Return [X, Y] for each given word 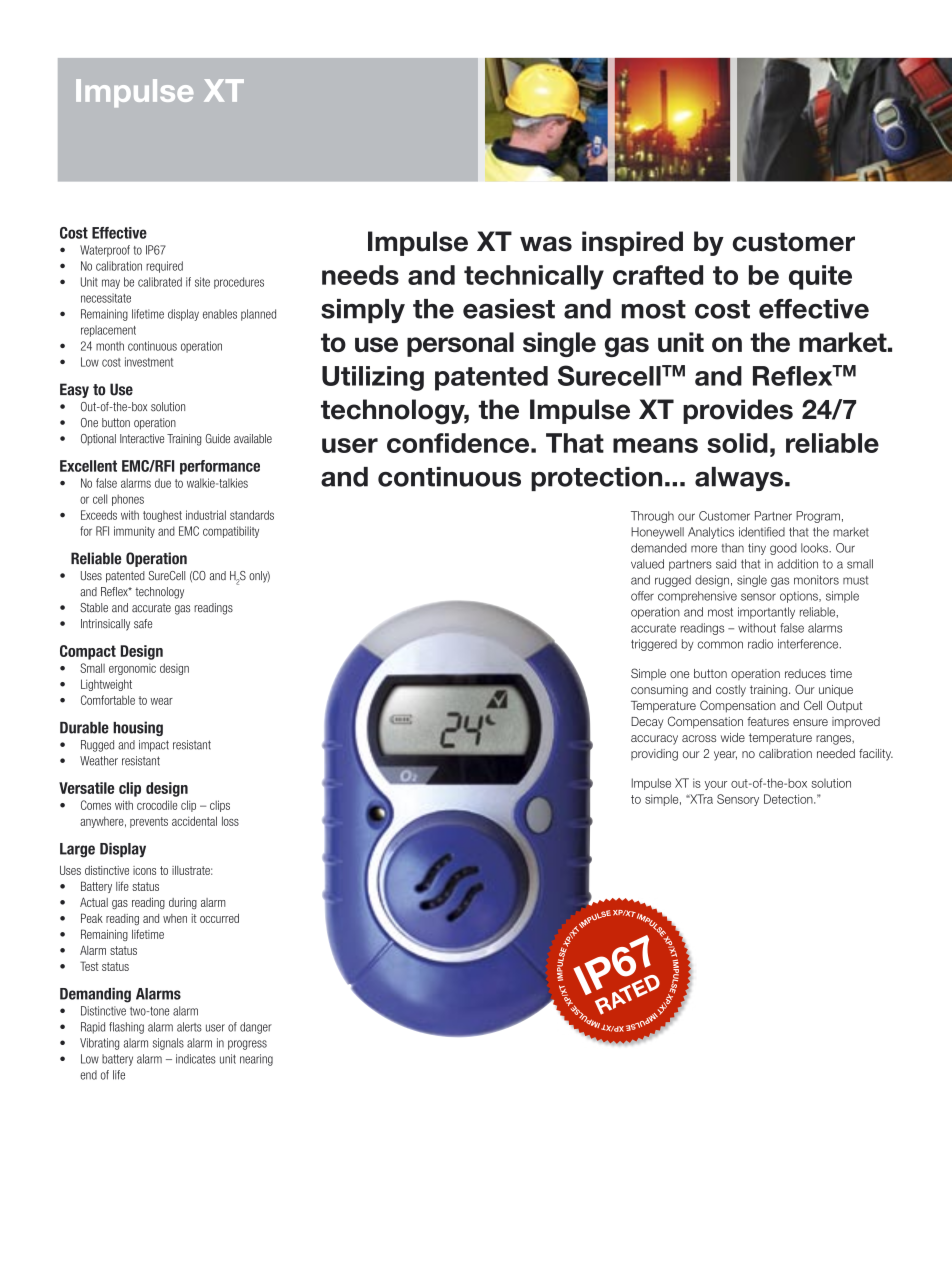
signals [168, 1044]
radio [760, 644]
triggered [654, 645]
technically [534, 277]
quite [820, 277]
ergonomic [132, 669]
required [164, 267]
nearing [256, 1060]
